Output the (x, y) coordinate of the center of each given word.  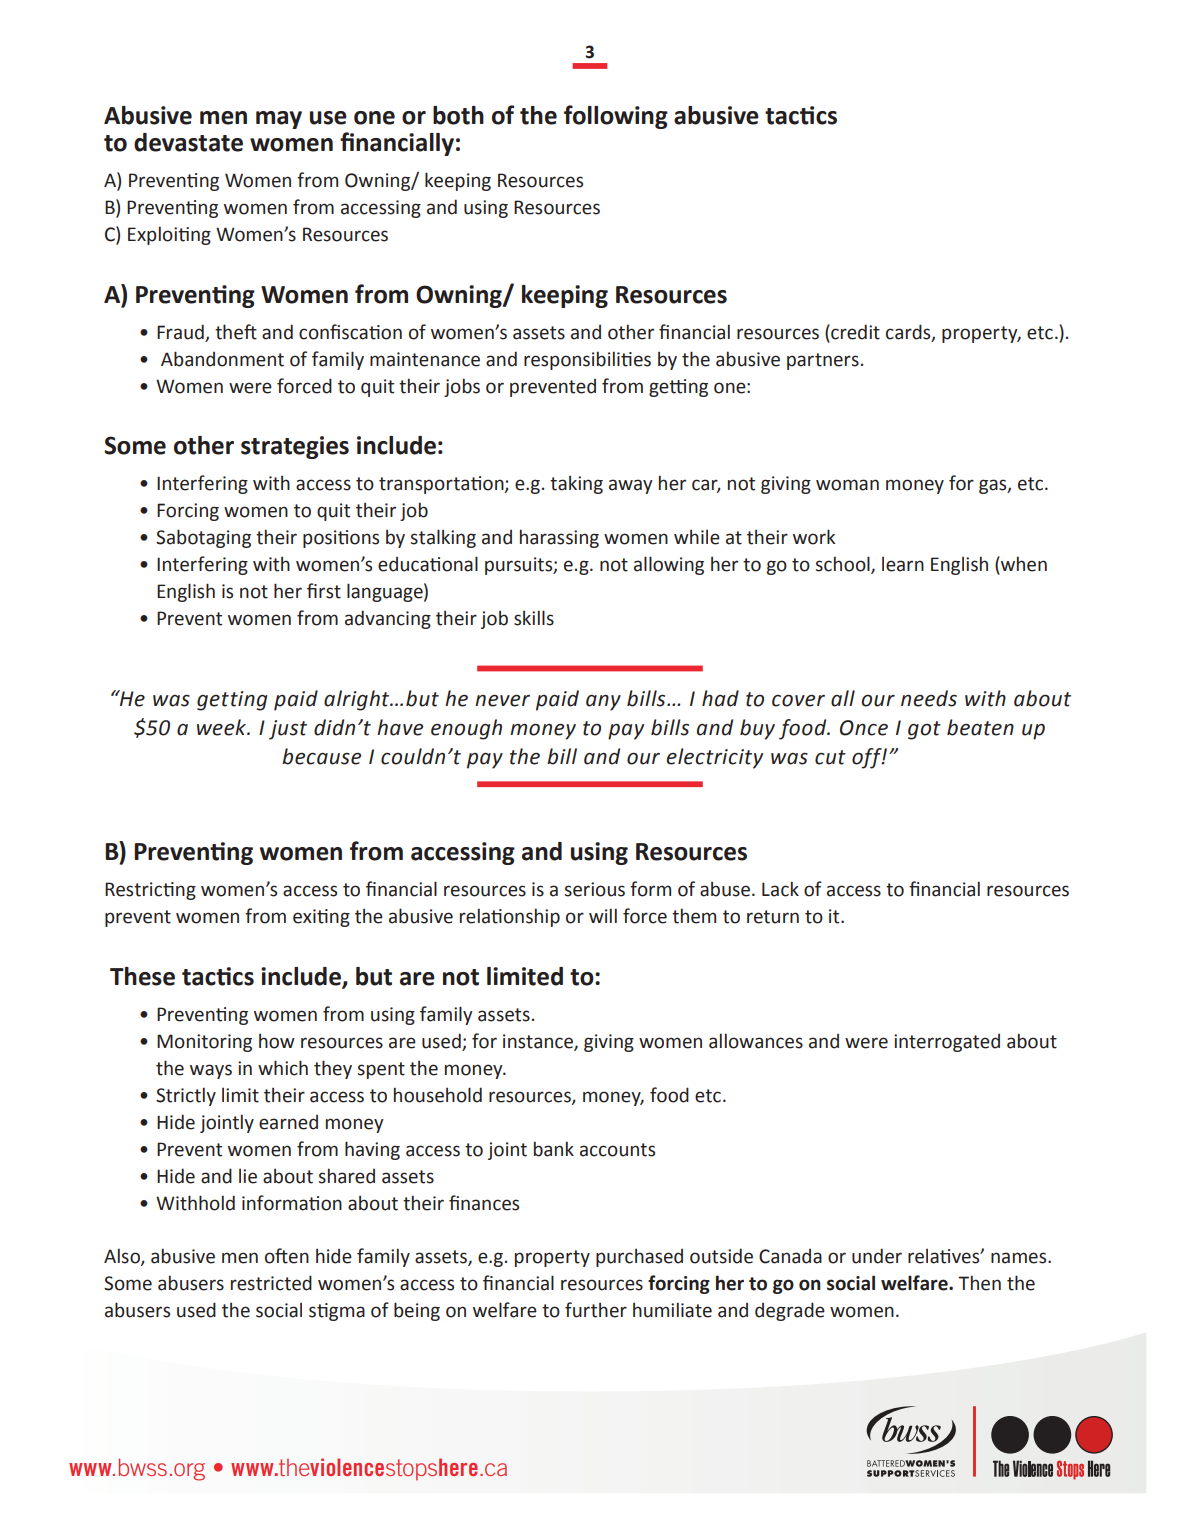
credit (854, 332)
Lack (780, 889)
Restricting (150, 891)
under (877, 1256)
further (596, 1310)
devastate (188, 142)
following (616, 117)
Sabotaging (203, 538)
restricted (271, 1283)
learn (903, 564)
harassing (559, 538)
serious (594, 889)
